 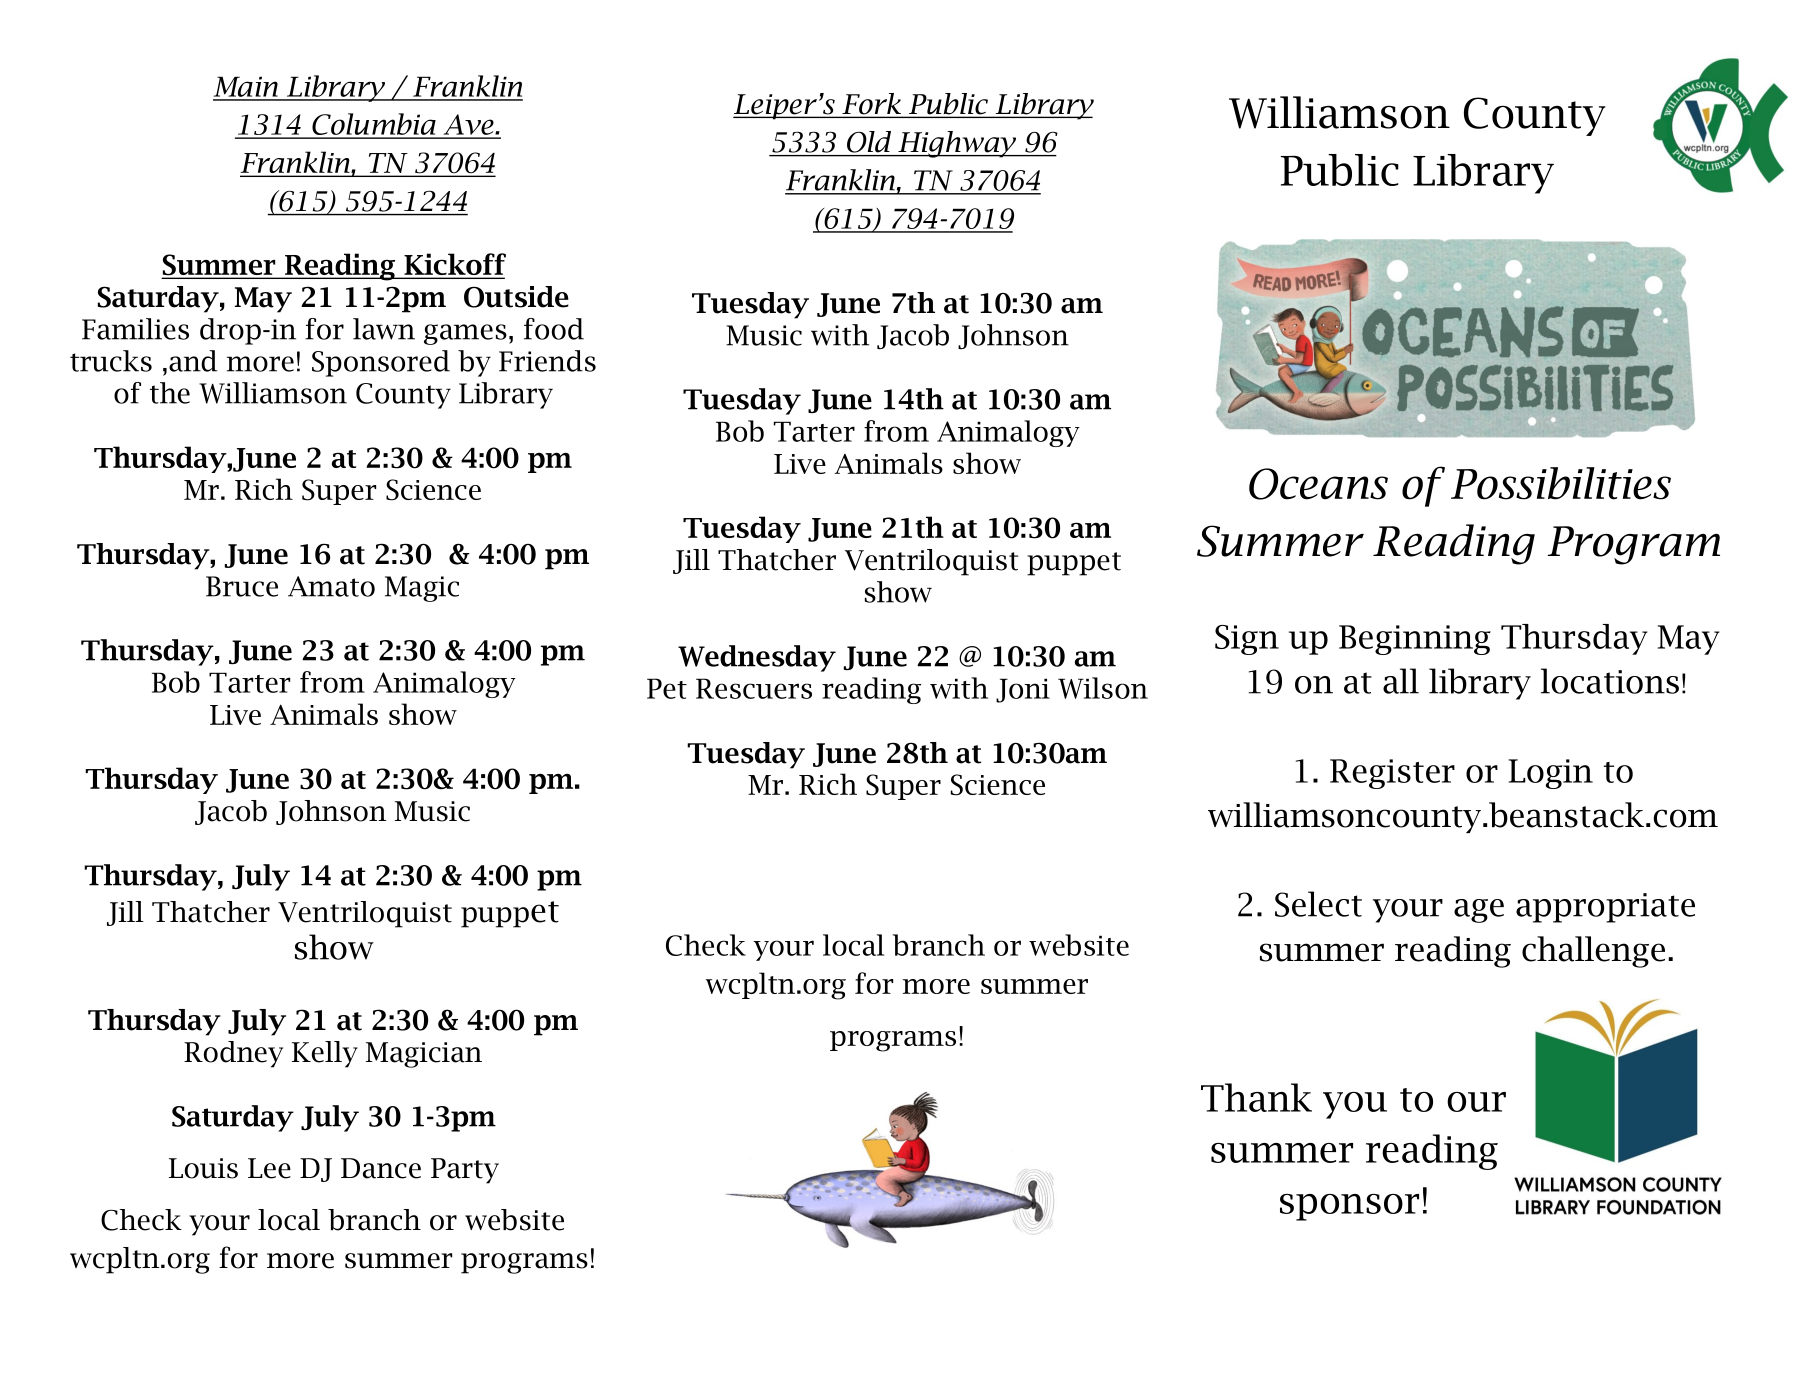 What do you see at coordinates (1479, 911) in the screenshot?
I see `age` at bounding box center [1479, 911].
